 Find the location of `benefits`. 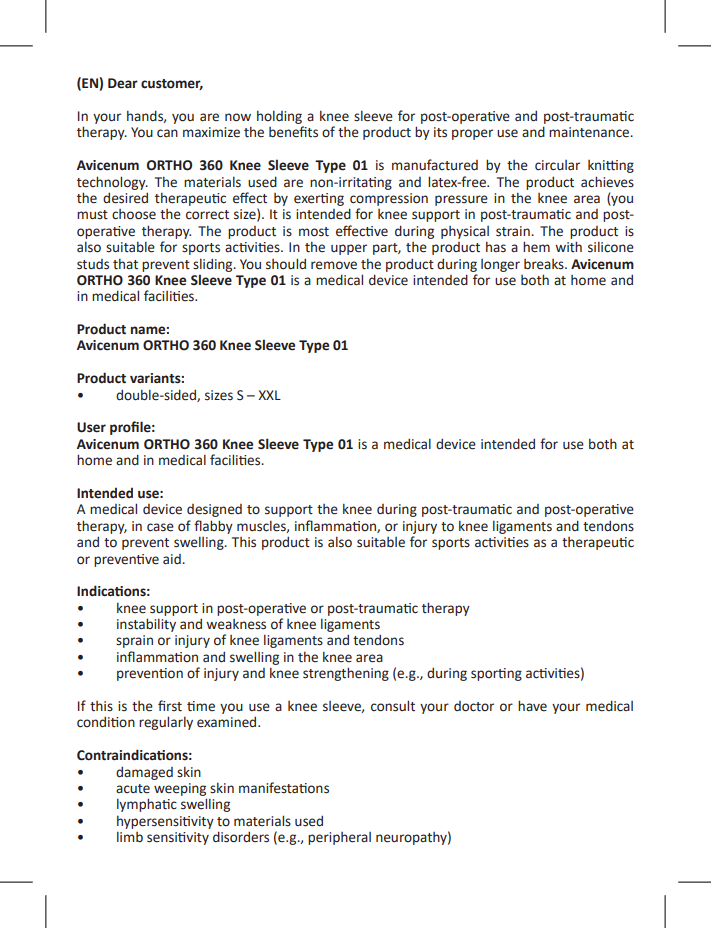

benefits is located at coordinates (293, 132).
